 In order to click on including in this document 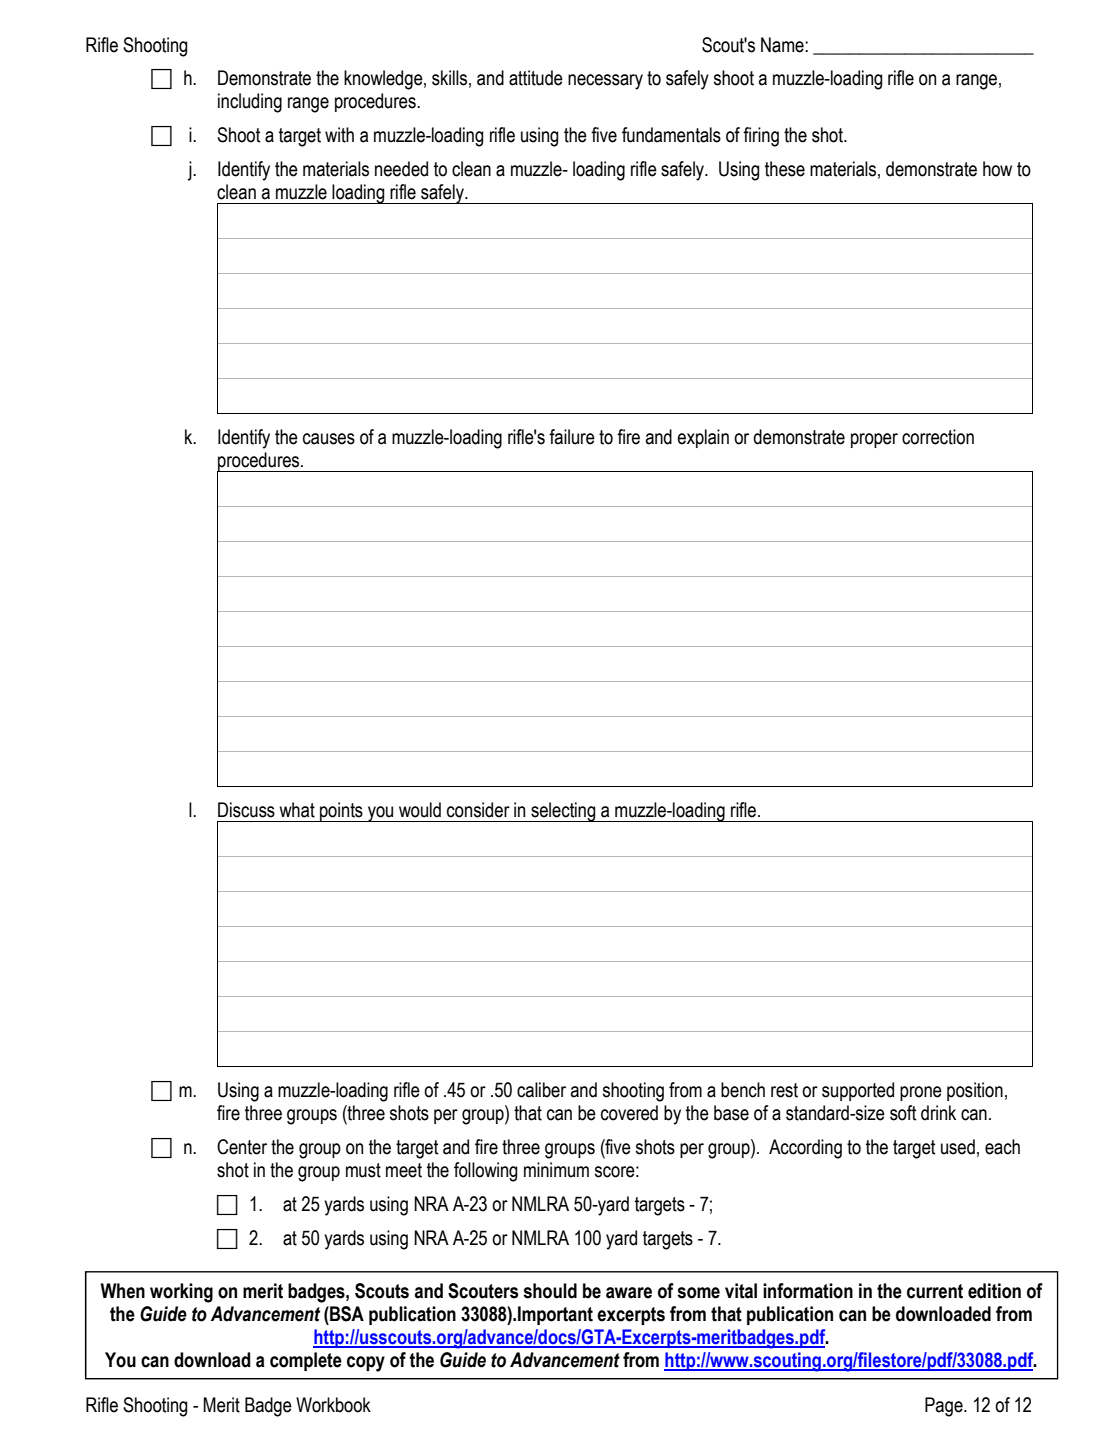, I will do `click(250, 103)`.
